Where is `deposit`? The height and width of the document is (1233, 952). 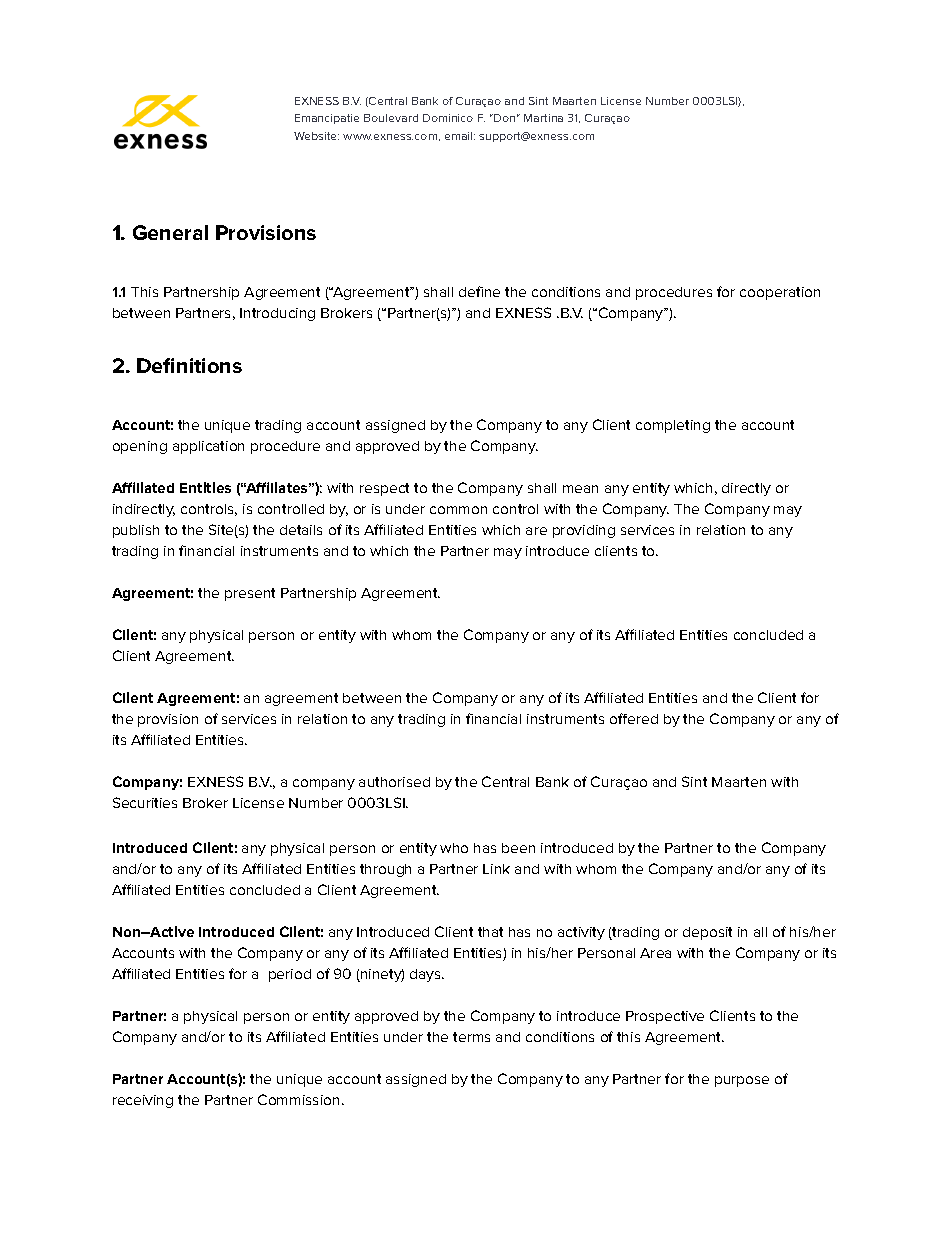
deposit is located at coordinates (707, 933).
